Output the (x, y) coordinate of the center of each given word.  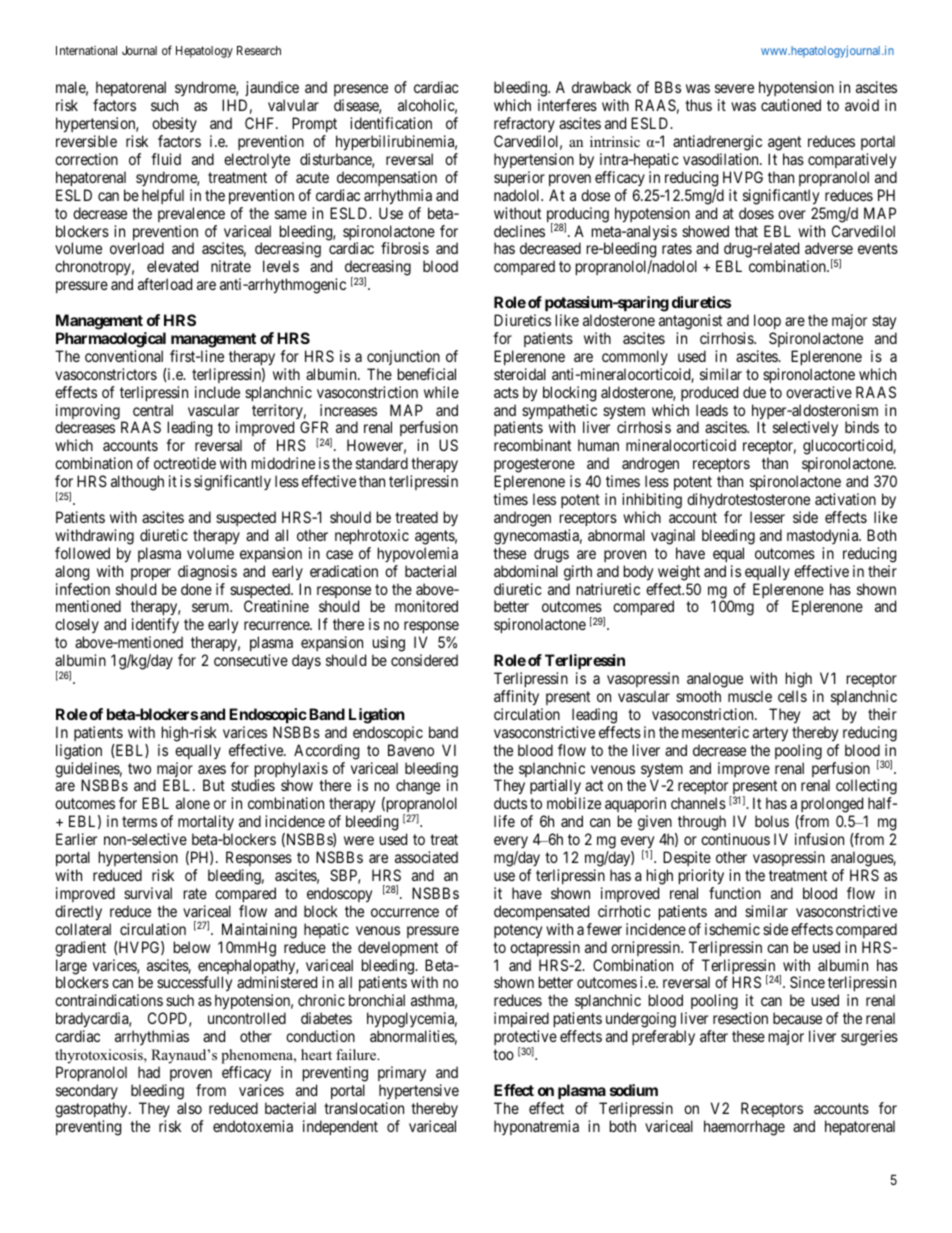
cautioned (791, 105)
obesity (174, 124)
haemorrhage (744, 1128)
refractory (524, 124)
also (189, 1108)
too (503, 1054)
